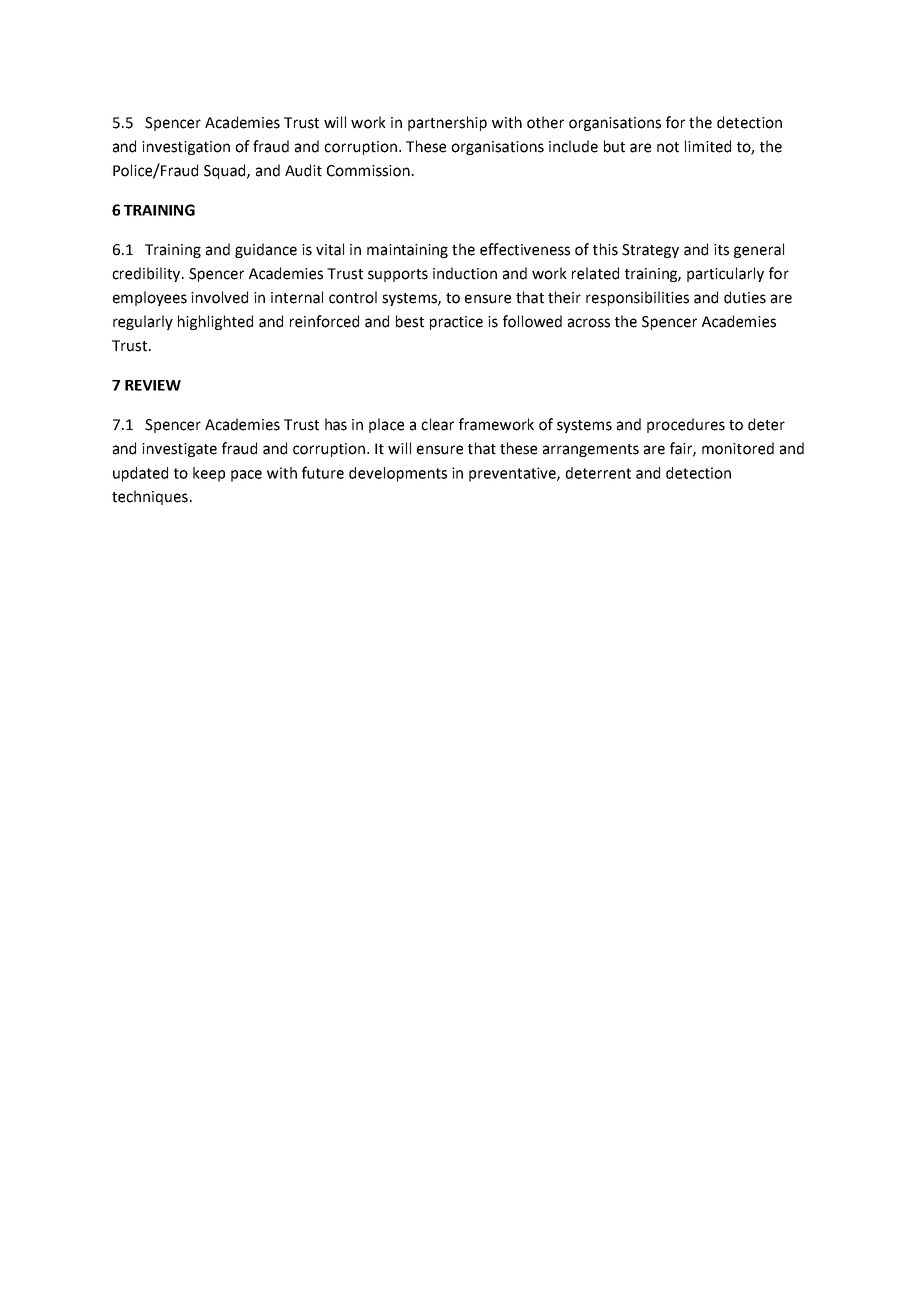 This screenshot has height=1308, width=924. What do you see at coordinates (637, 298) in the screenshot?
I see `responsibilities` at bounding box center [637, 298].
